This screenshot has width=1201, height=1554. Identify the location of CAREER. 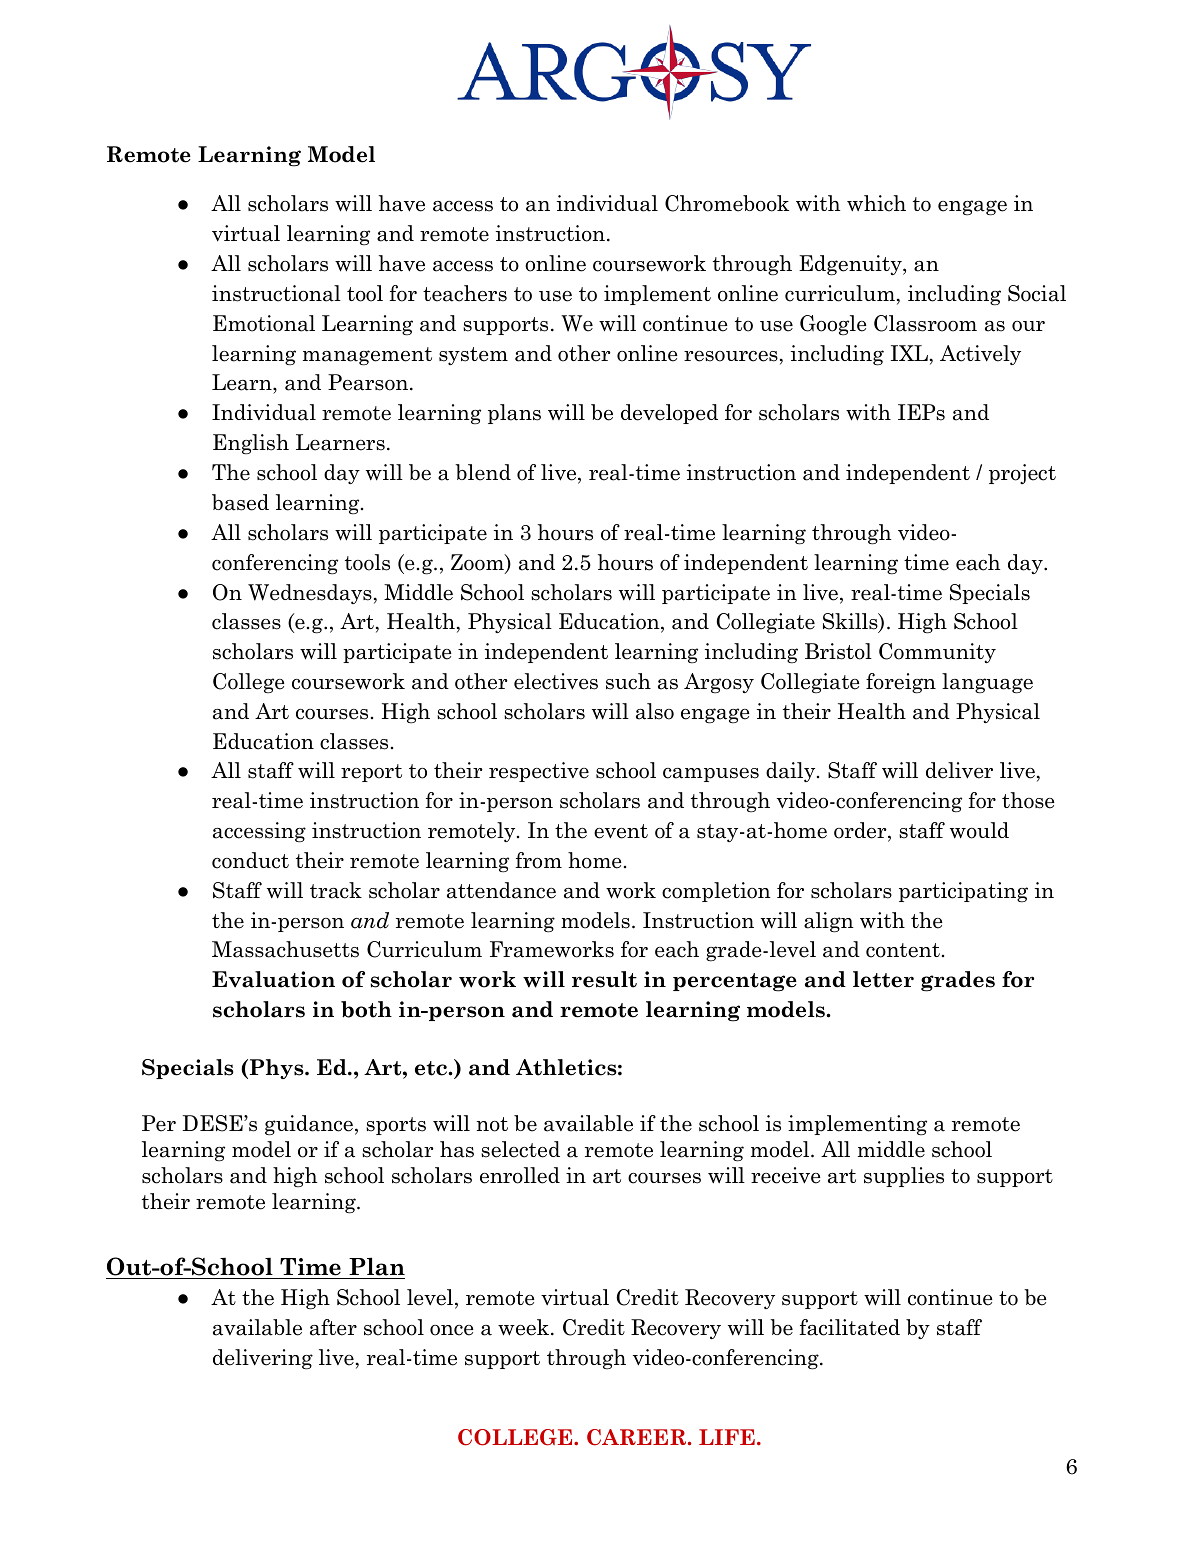
(638, 1437).
